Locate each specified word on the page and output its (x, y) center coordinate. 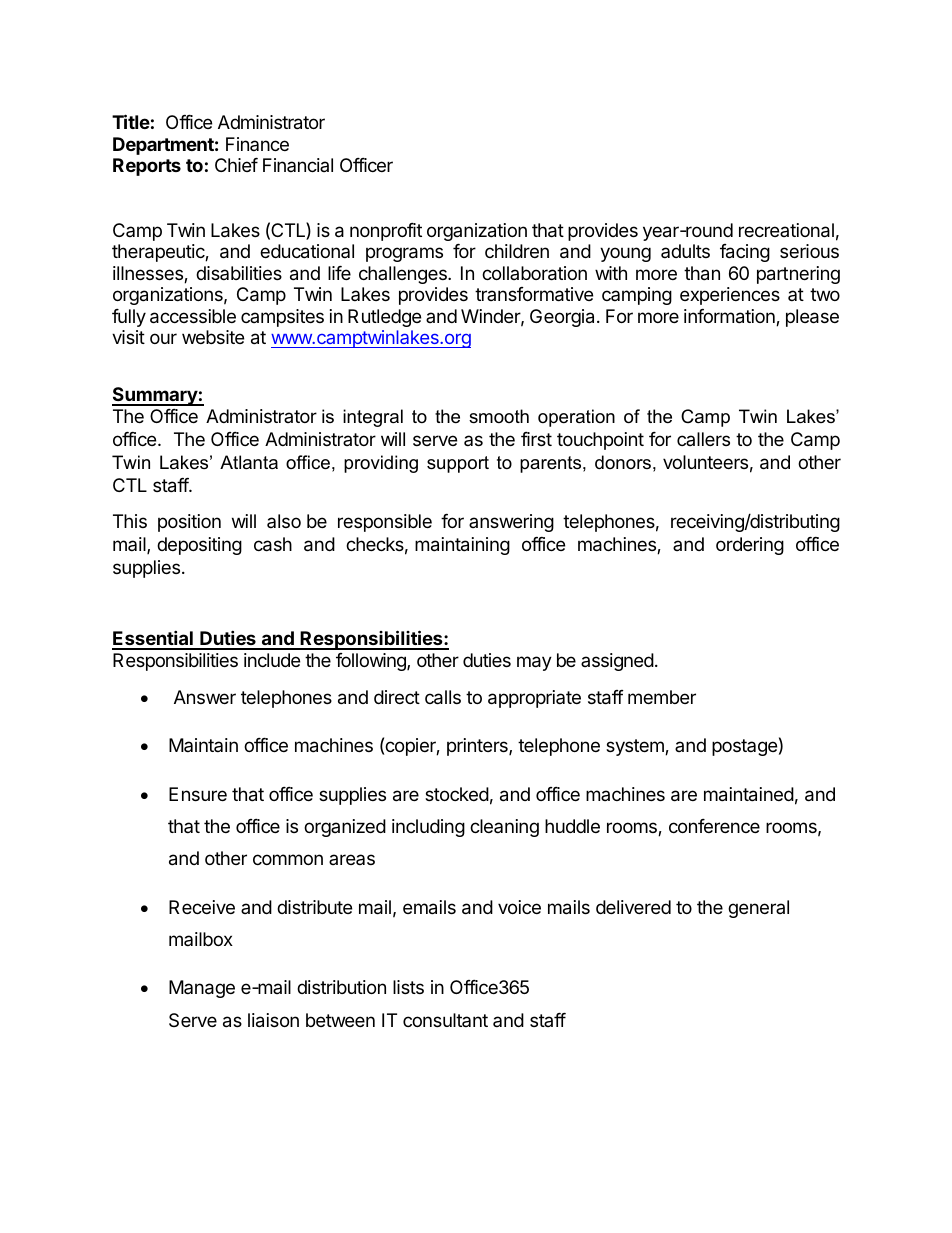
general (758, 909)
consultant (445, 1020)
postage (744, 747)
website (213, 337)
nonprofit (386, 232)
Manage (202, 989)
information (730, 317)
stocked (457, 794)
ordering (750, 546)
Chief (236, 165)
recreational (786, 230)
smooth (499, 416)
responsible (385, 523)
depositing (199, 546)
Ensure (198, 794)
